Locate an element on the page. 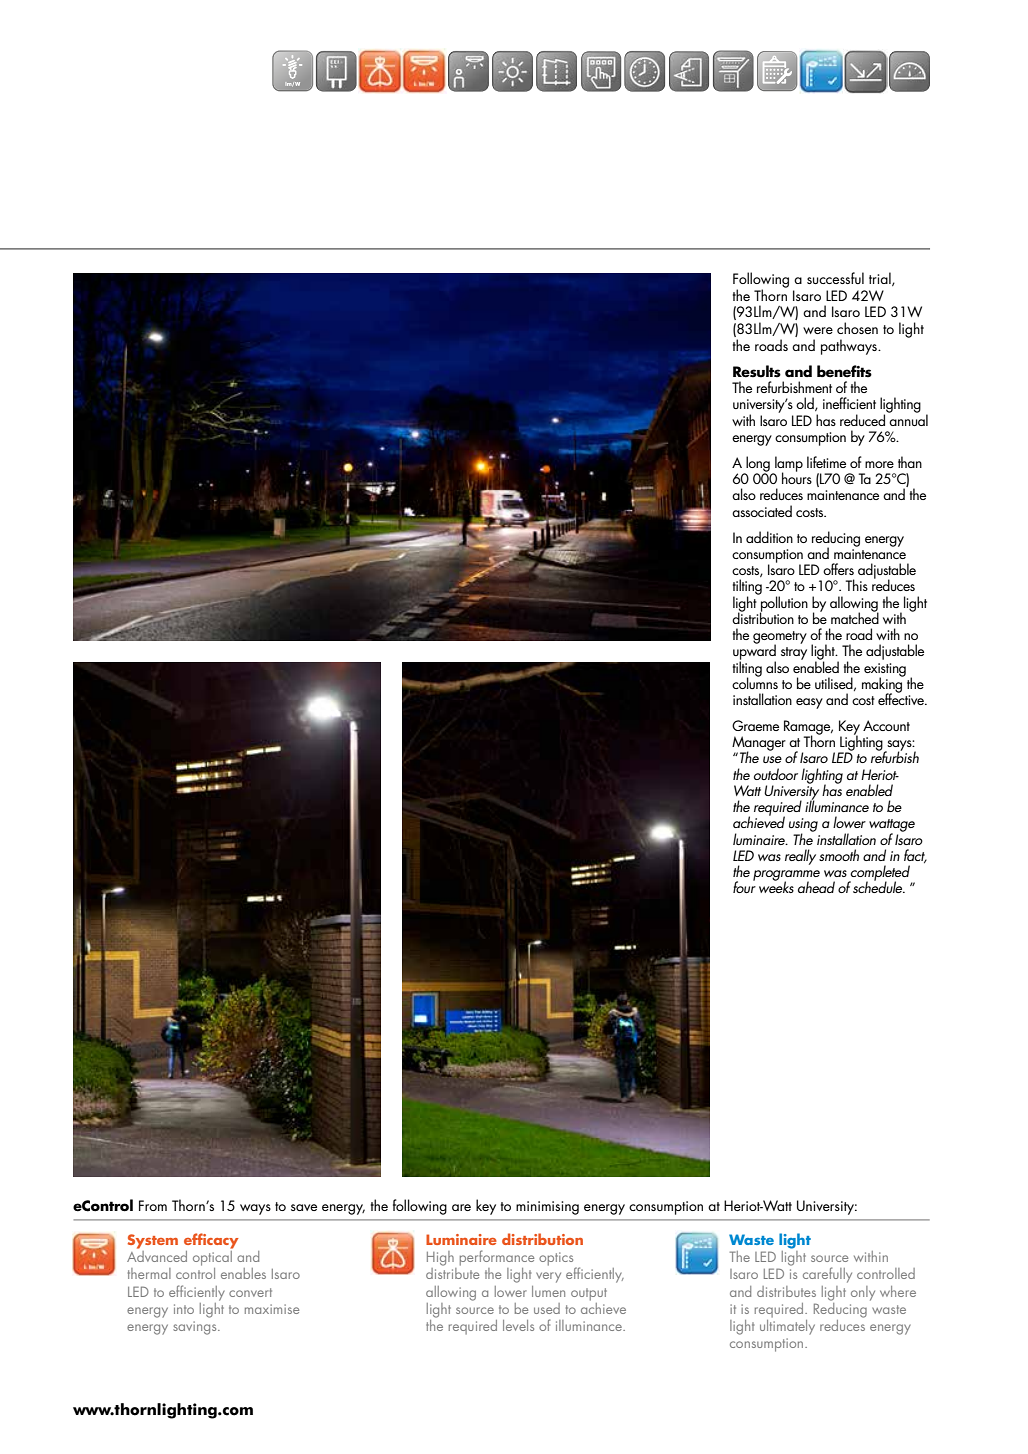  save is located at coordinates (304, 1207).
